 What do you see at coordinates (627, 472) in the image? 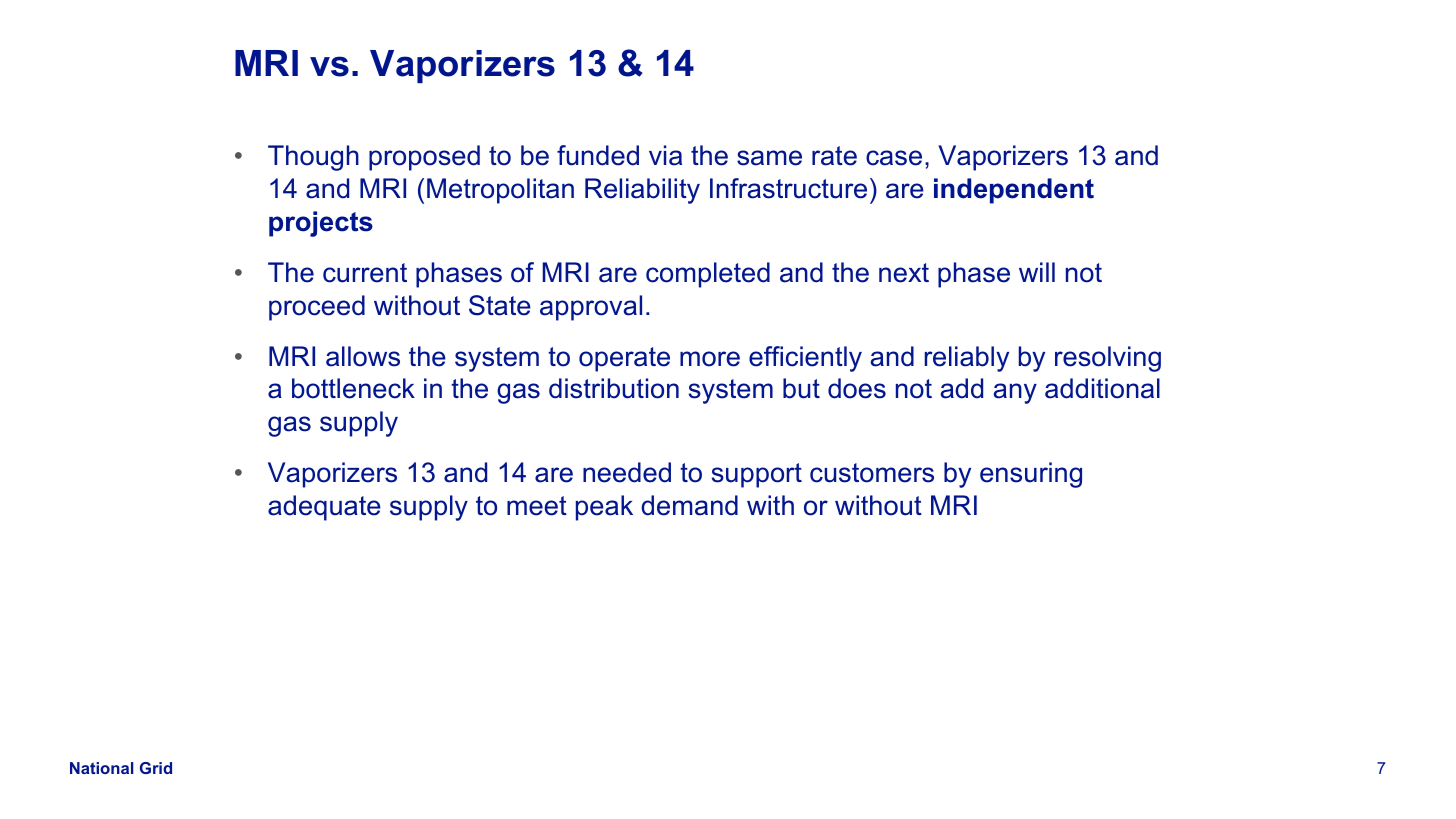
I see `needed` at bounding box center [627, 472].
